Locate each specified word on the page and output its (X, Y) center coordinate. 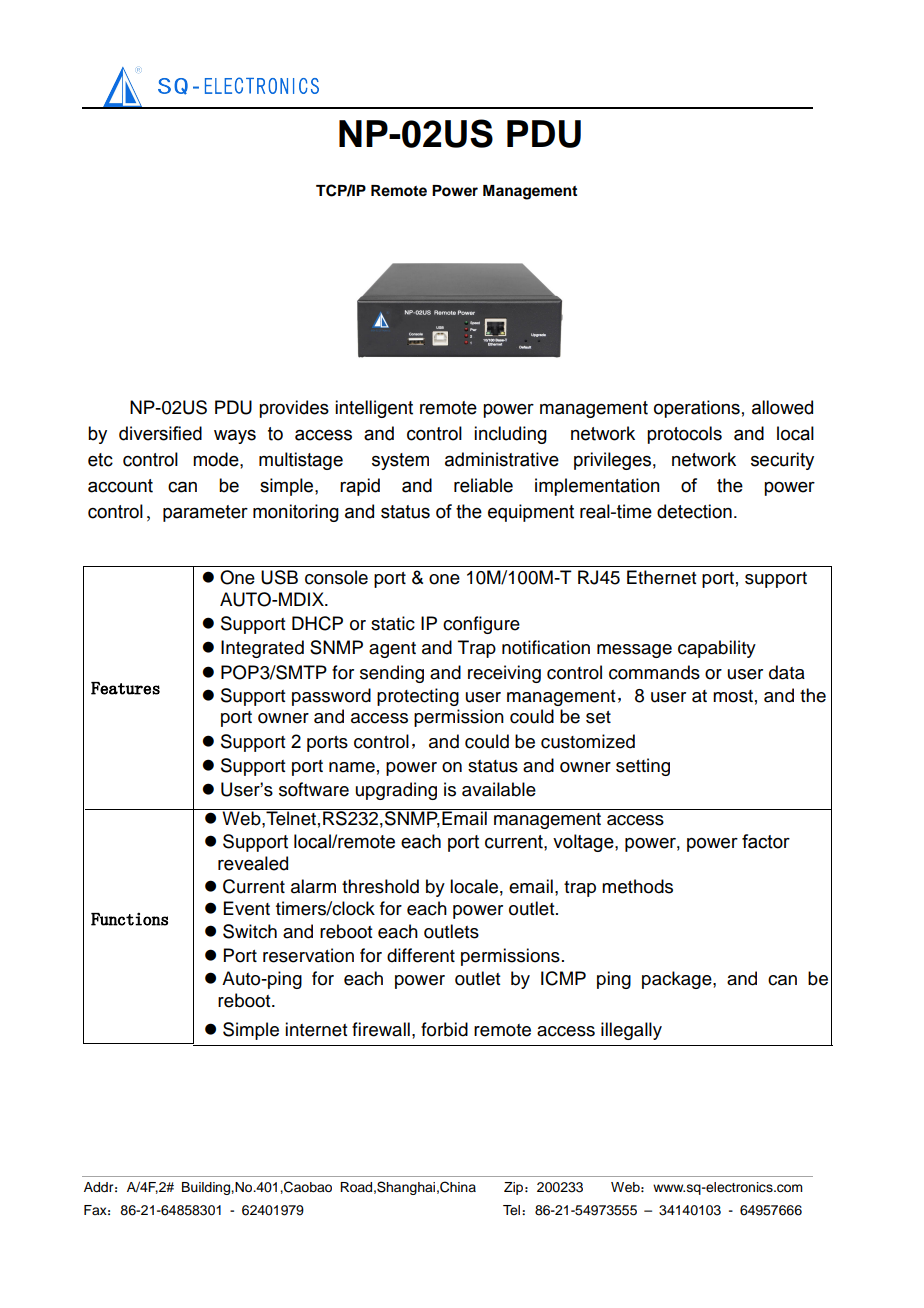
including (510, 435)
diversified (160, 433)
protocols (684, 435)
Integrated (262, 649)
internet (316, 1029)
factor (766, 841)
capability (717, 649)
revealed (253, 863)
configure (481, 625)
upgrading (396, 791)
